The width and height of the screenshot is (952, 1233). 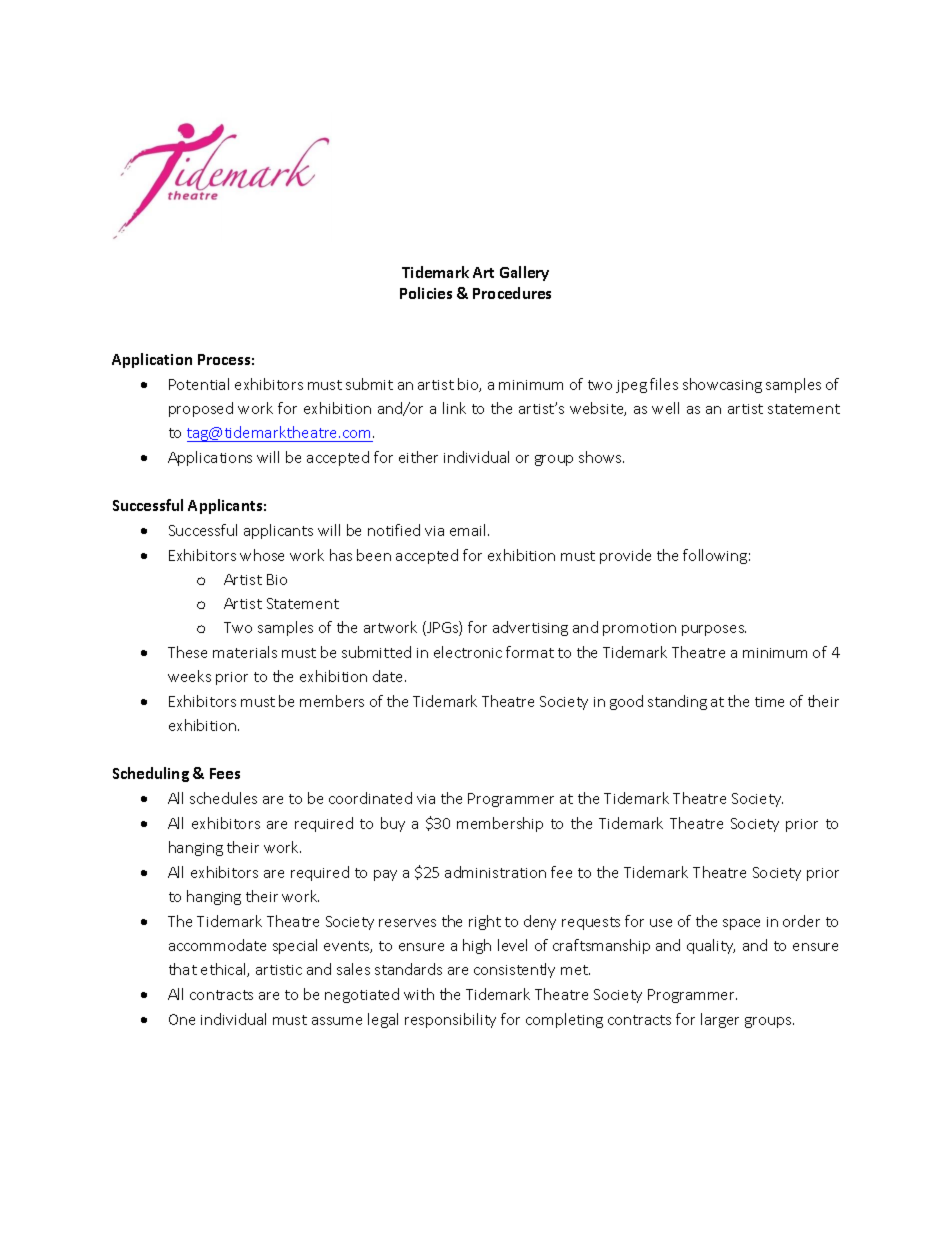 I want to click on ethical, so click(x=224, y=970).
